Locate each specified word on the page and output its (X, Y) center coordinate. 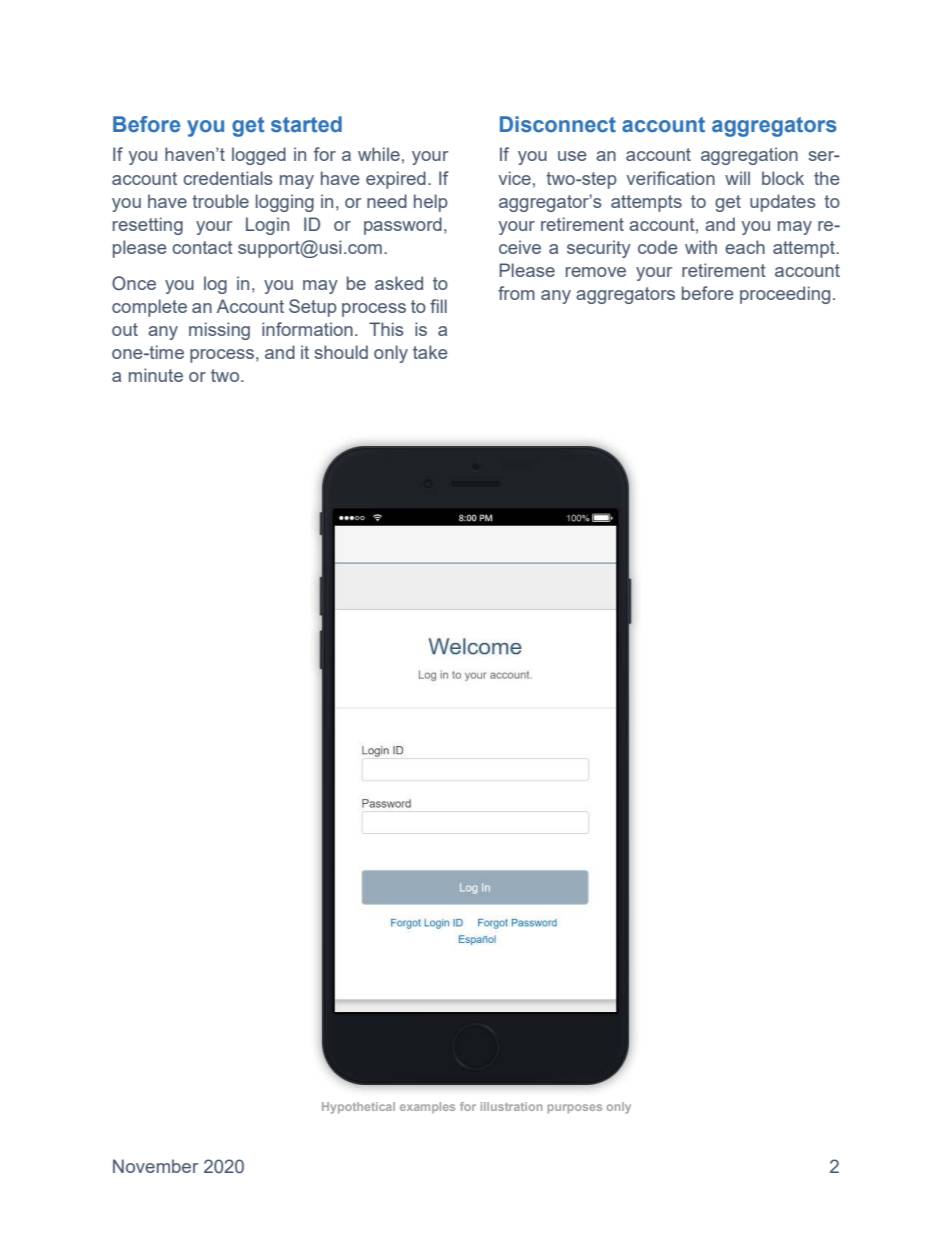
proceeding (785, 295)
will (737, 178)
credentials (228, 178)
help (431, 203)
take (430, 352)
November (155, 1166)
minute (156, 375)
